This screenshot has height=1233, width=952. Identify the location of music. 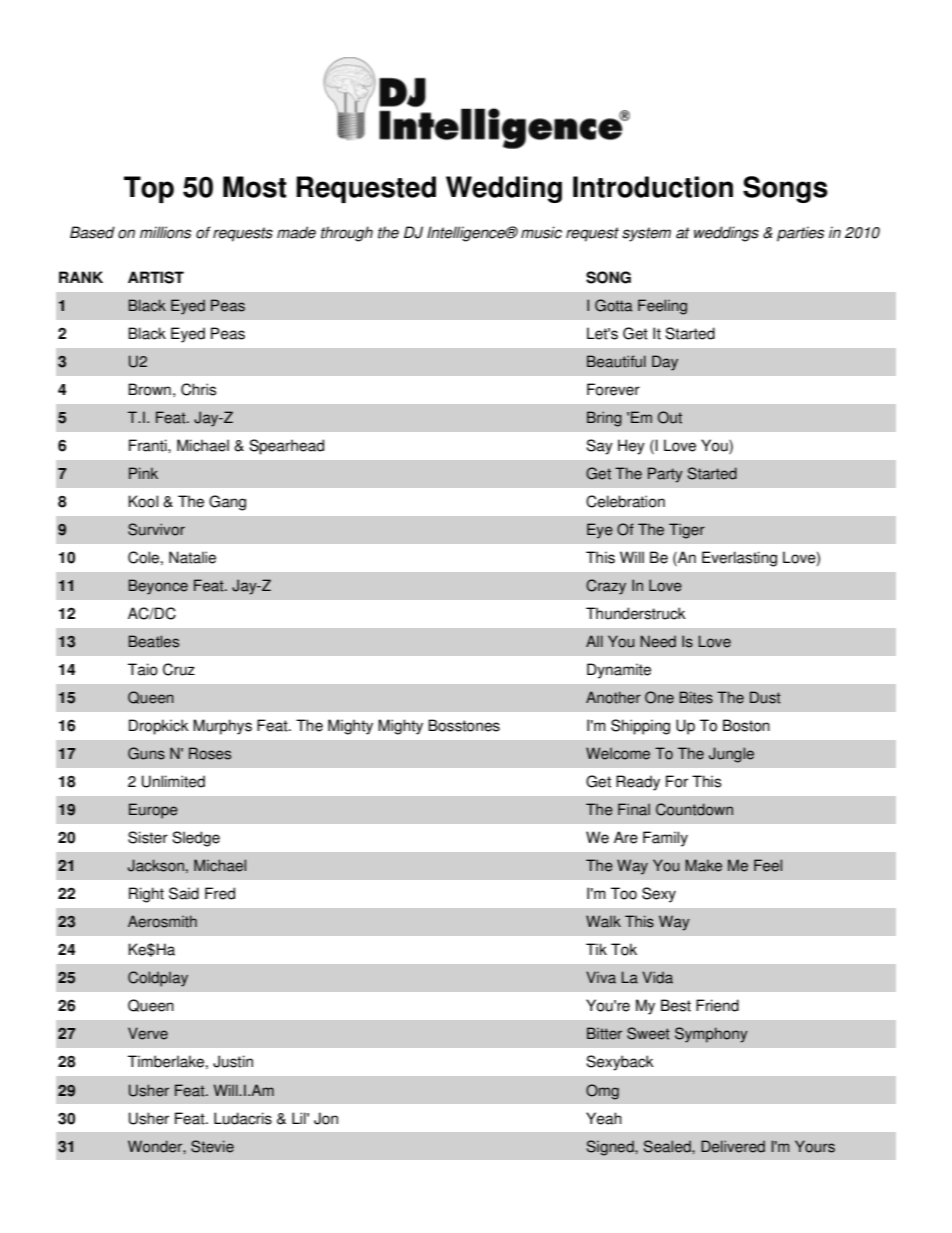
(541, 232).
